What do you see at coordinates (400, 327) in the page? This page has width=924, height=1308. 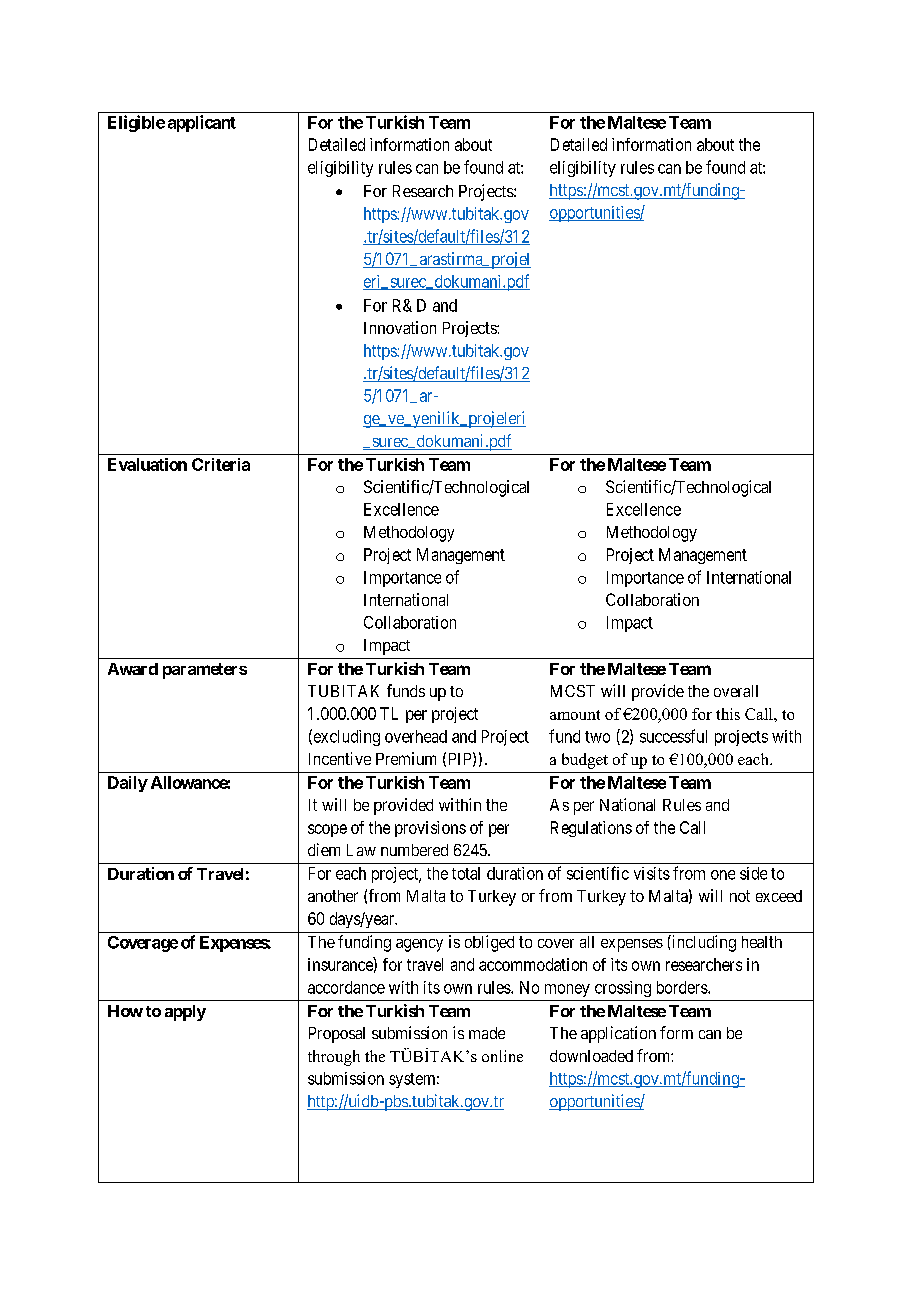 I see `Innovation` at bounding box center [400, 327].
